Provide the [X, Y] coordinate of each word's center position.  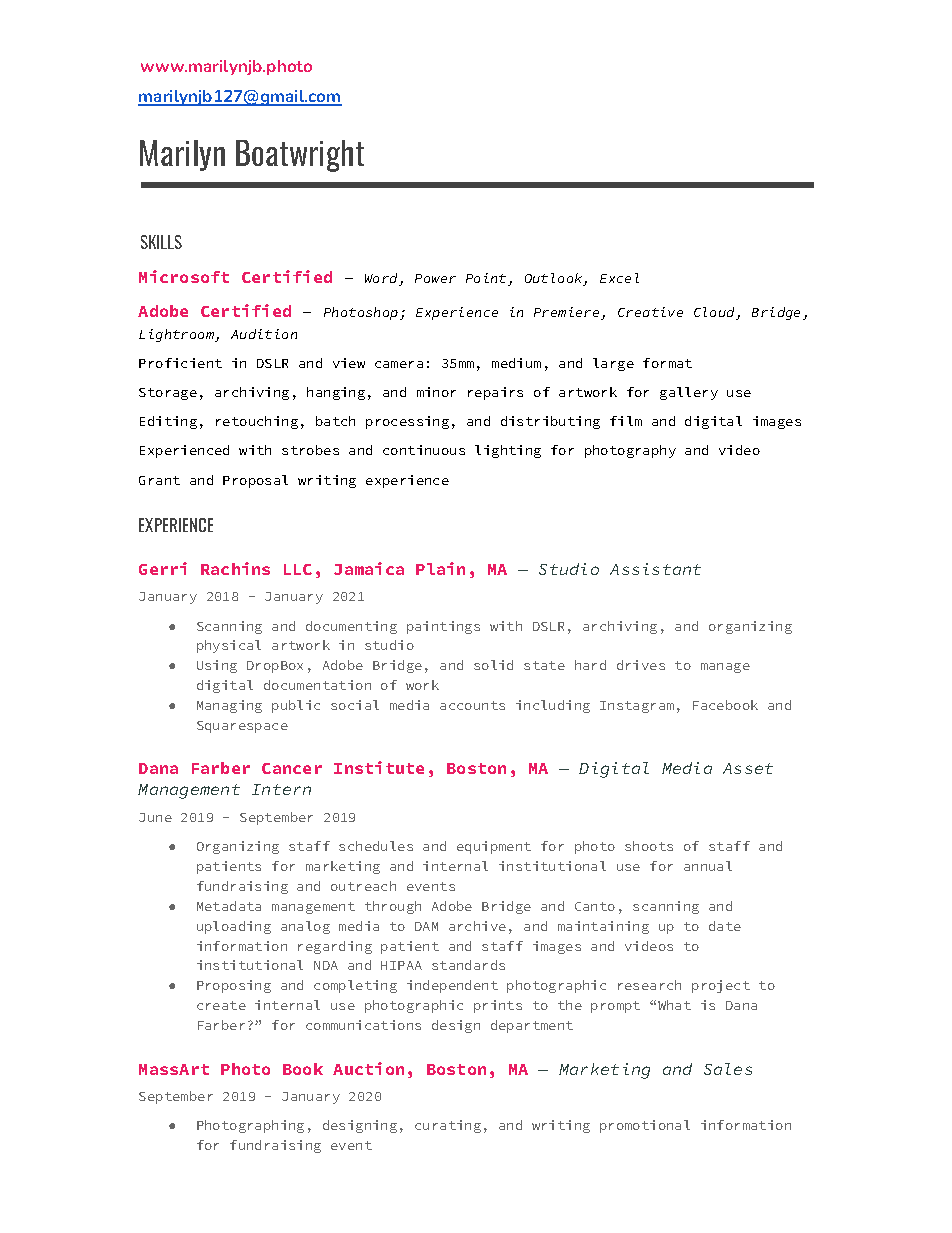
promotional [645, 1126]
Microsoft [184, 276]
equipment [494, 847]
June [155, 817]
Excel [619, 278]
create [221, 1005]
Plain [440, 568]
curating [448, 1126]
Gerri [163, 568]
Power [435, 278]
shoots [649, 846]
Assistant [655, 569]
